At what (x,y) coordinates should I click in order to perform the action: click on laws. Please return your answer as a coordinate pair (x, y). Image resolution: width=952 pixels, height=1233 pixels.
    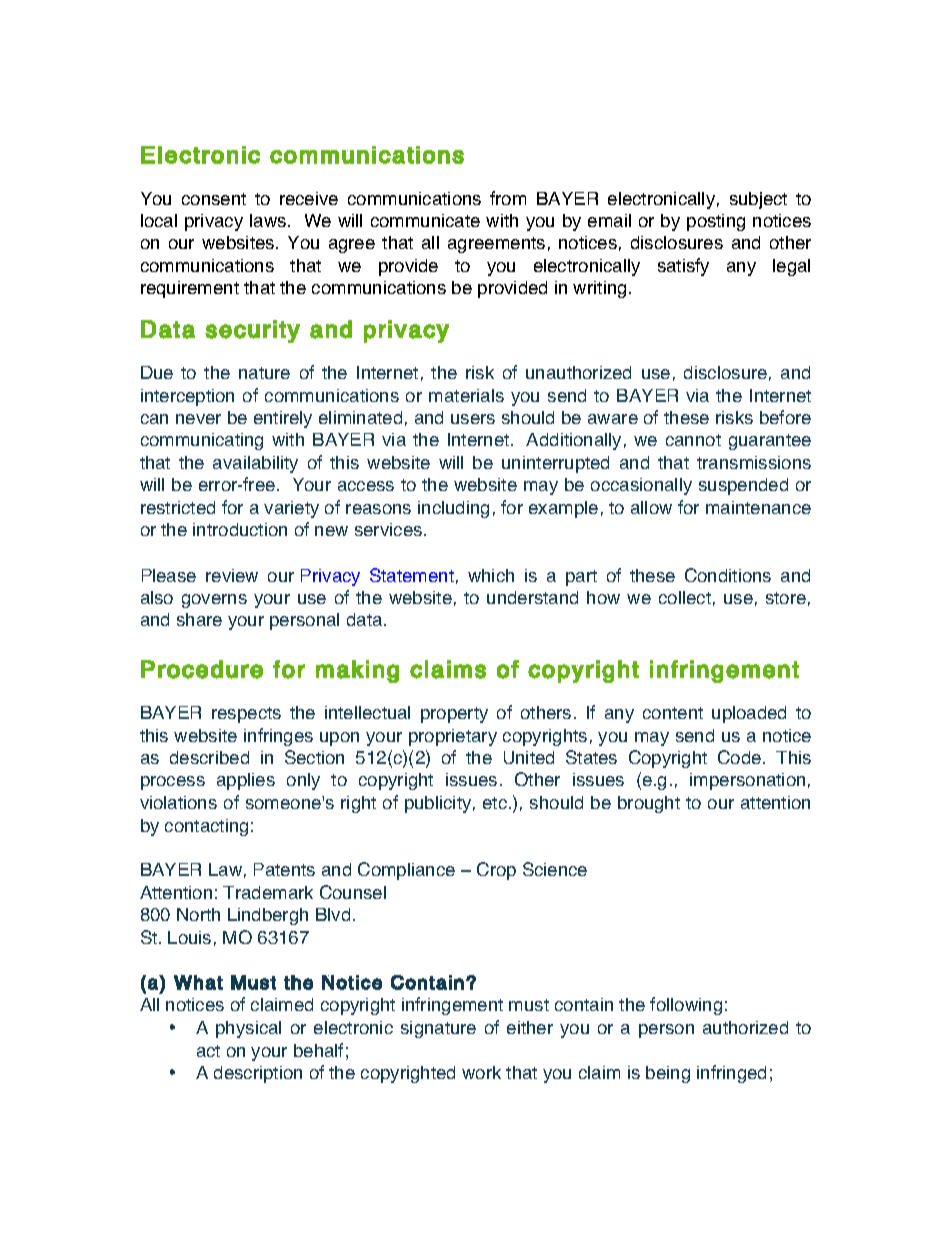
    Looking at the image, I should click on (269, 220).
